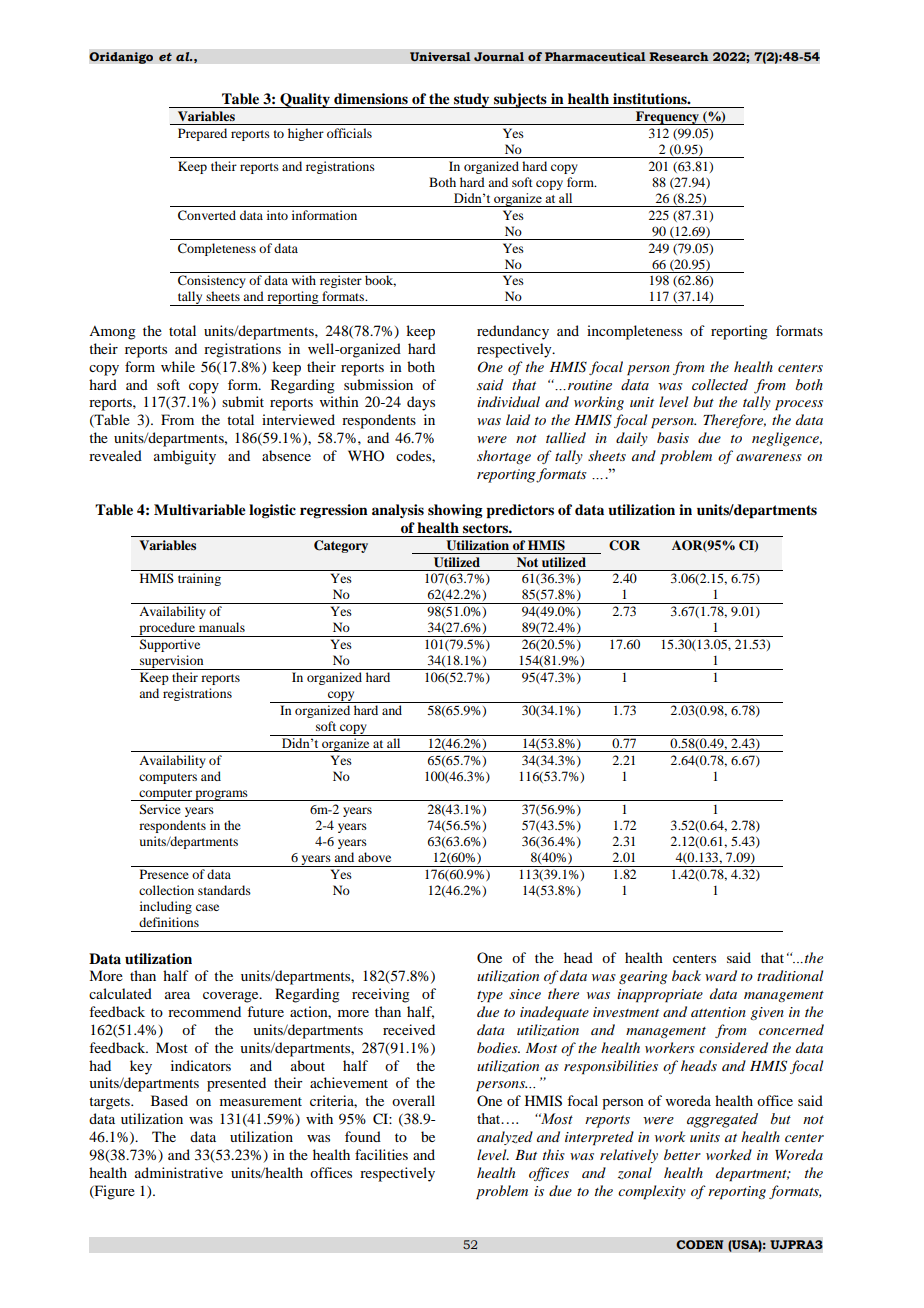  I want to click on analyzed, so click(505, 1138).
